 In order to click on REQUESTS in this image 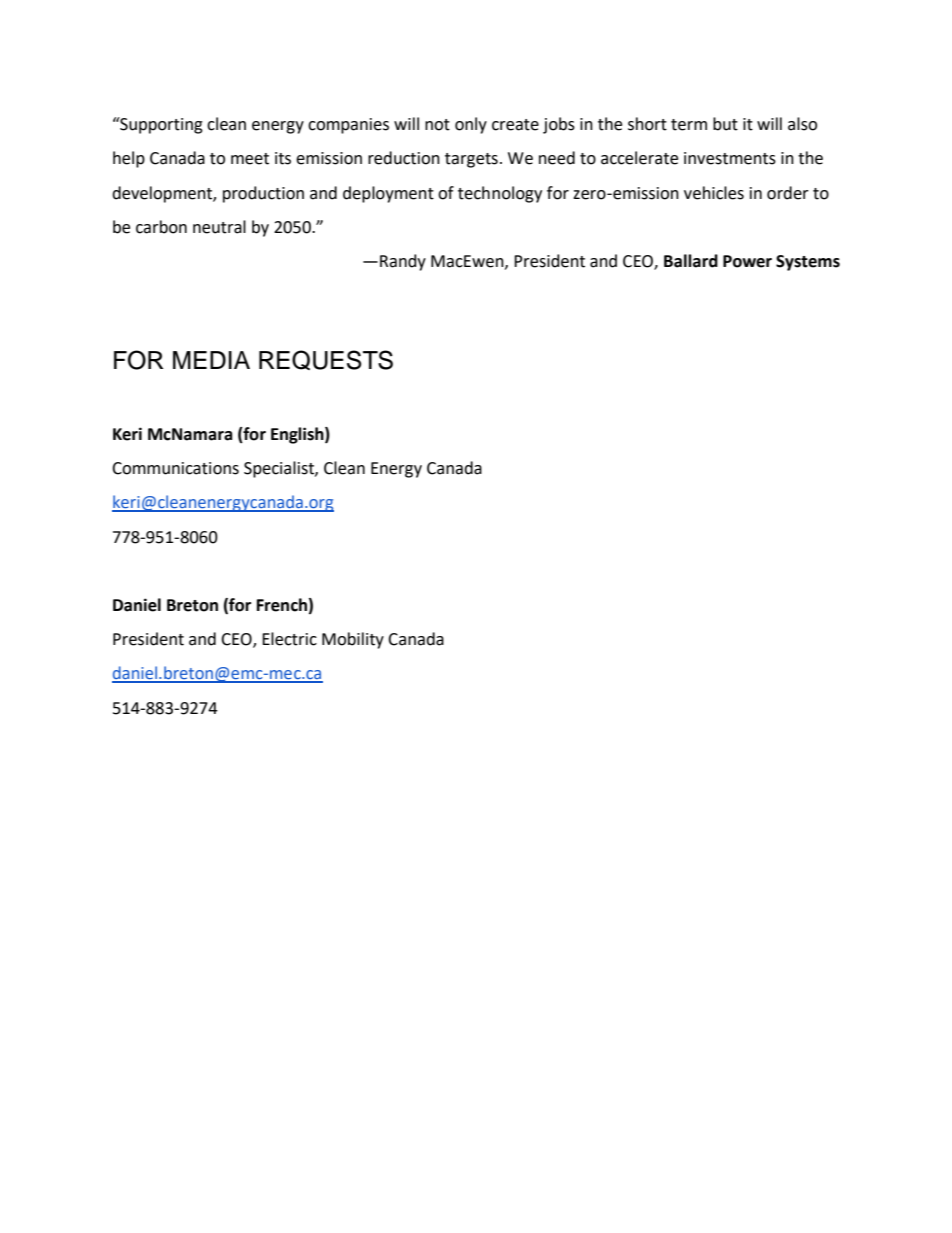, I will do `click(326, 360)`.
